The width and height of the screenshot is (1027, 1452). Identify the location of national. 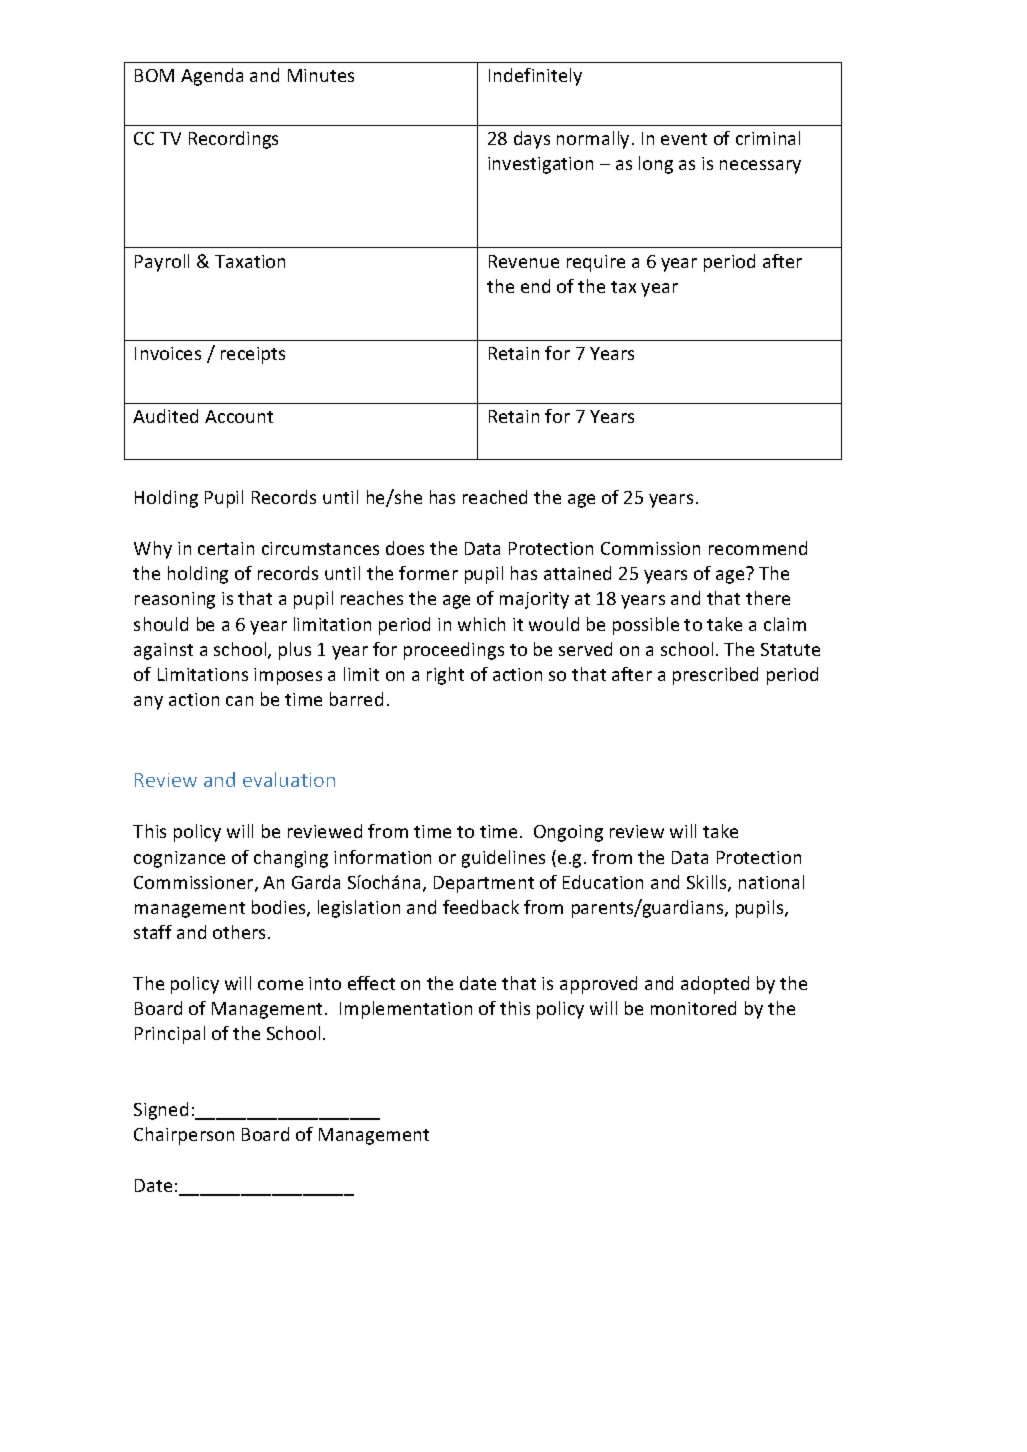
(771, 882).
